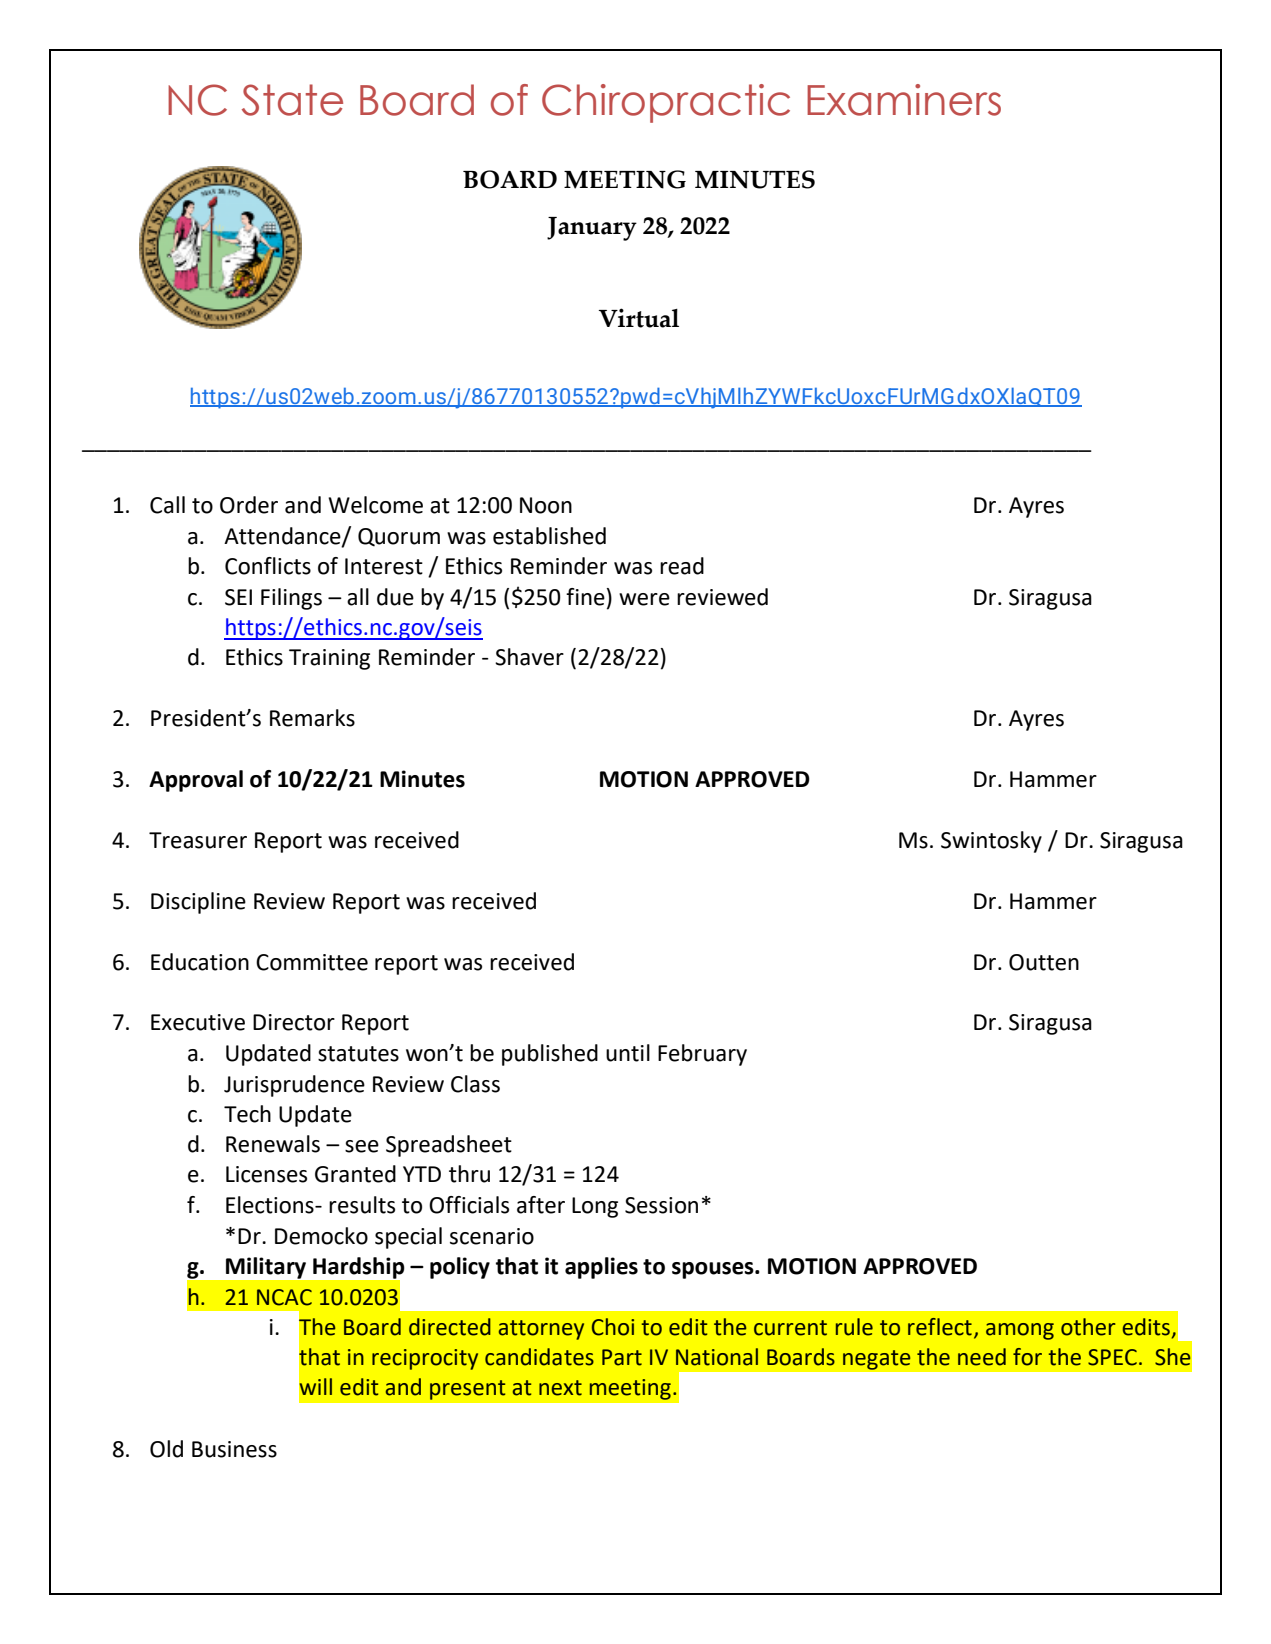 Image resolution: width=1271 pixels, height=1644 pixels. I want to click on need, so click(982, 1357).
